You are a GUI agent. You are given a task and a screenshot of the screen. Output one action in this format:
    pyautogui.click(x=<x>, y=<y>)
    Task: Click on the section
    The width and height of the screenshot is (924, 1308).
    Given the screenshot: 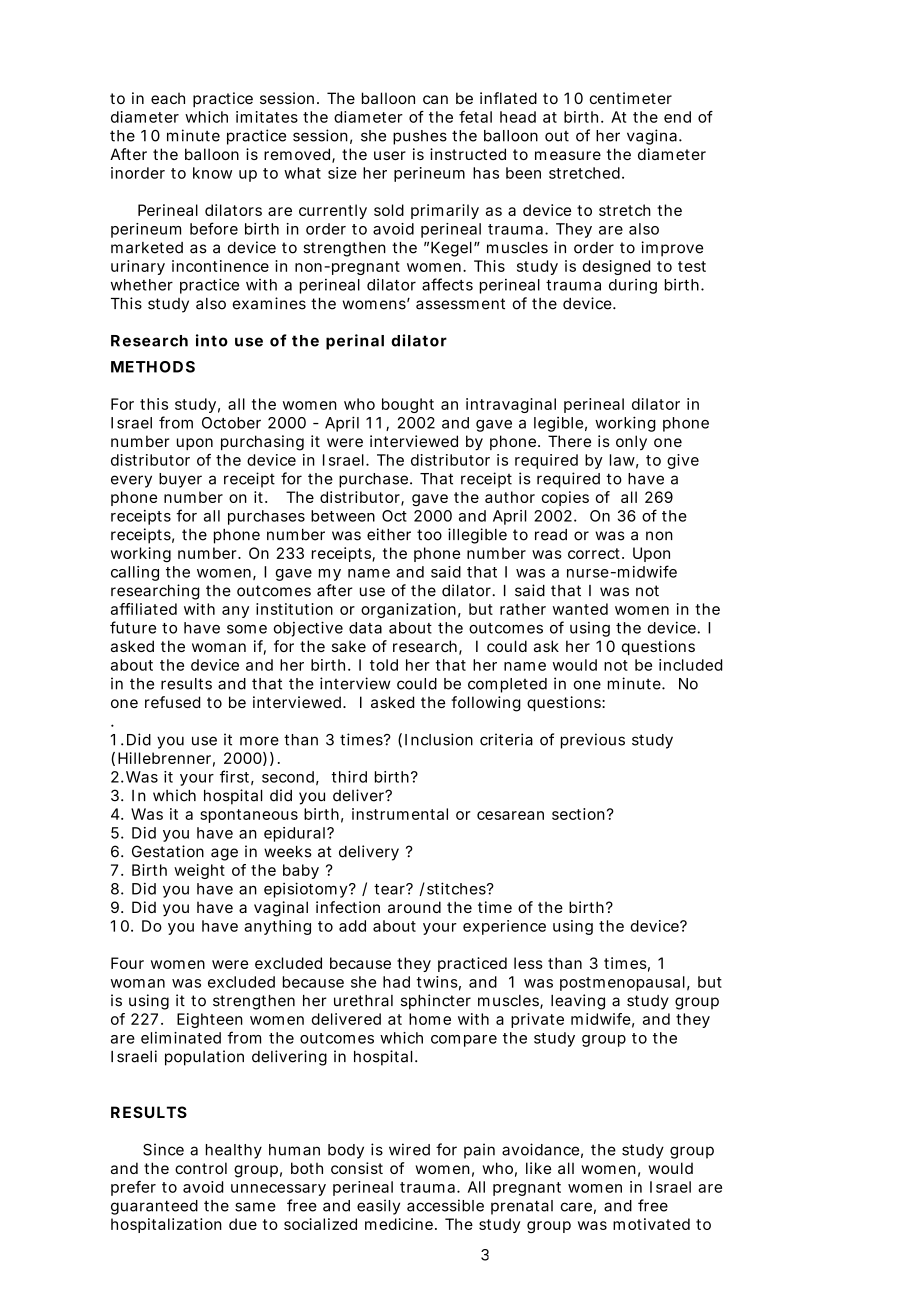 What is the action you would take?
    pyautogui.click(x=578, y=814)
